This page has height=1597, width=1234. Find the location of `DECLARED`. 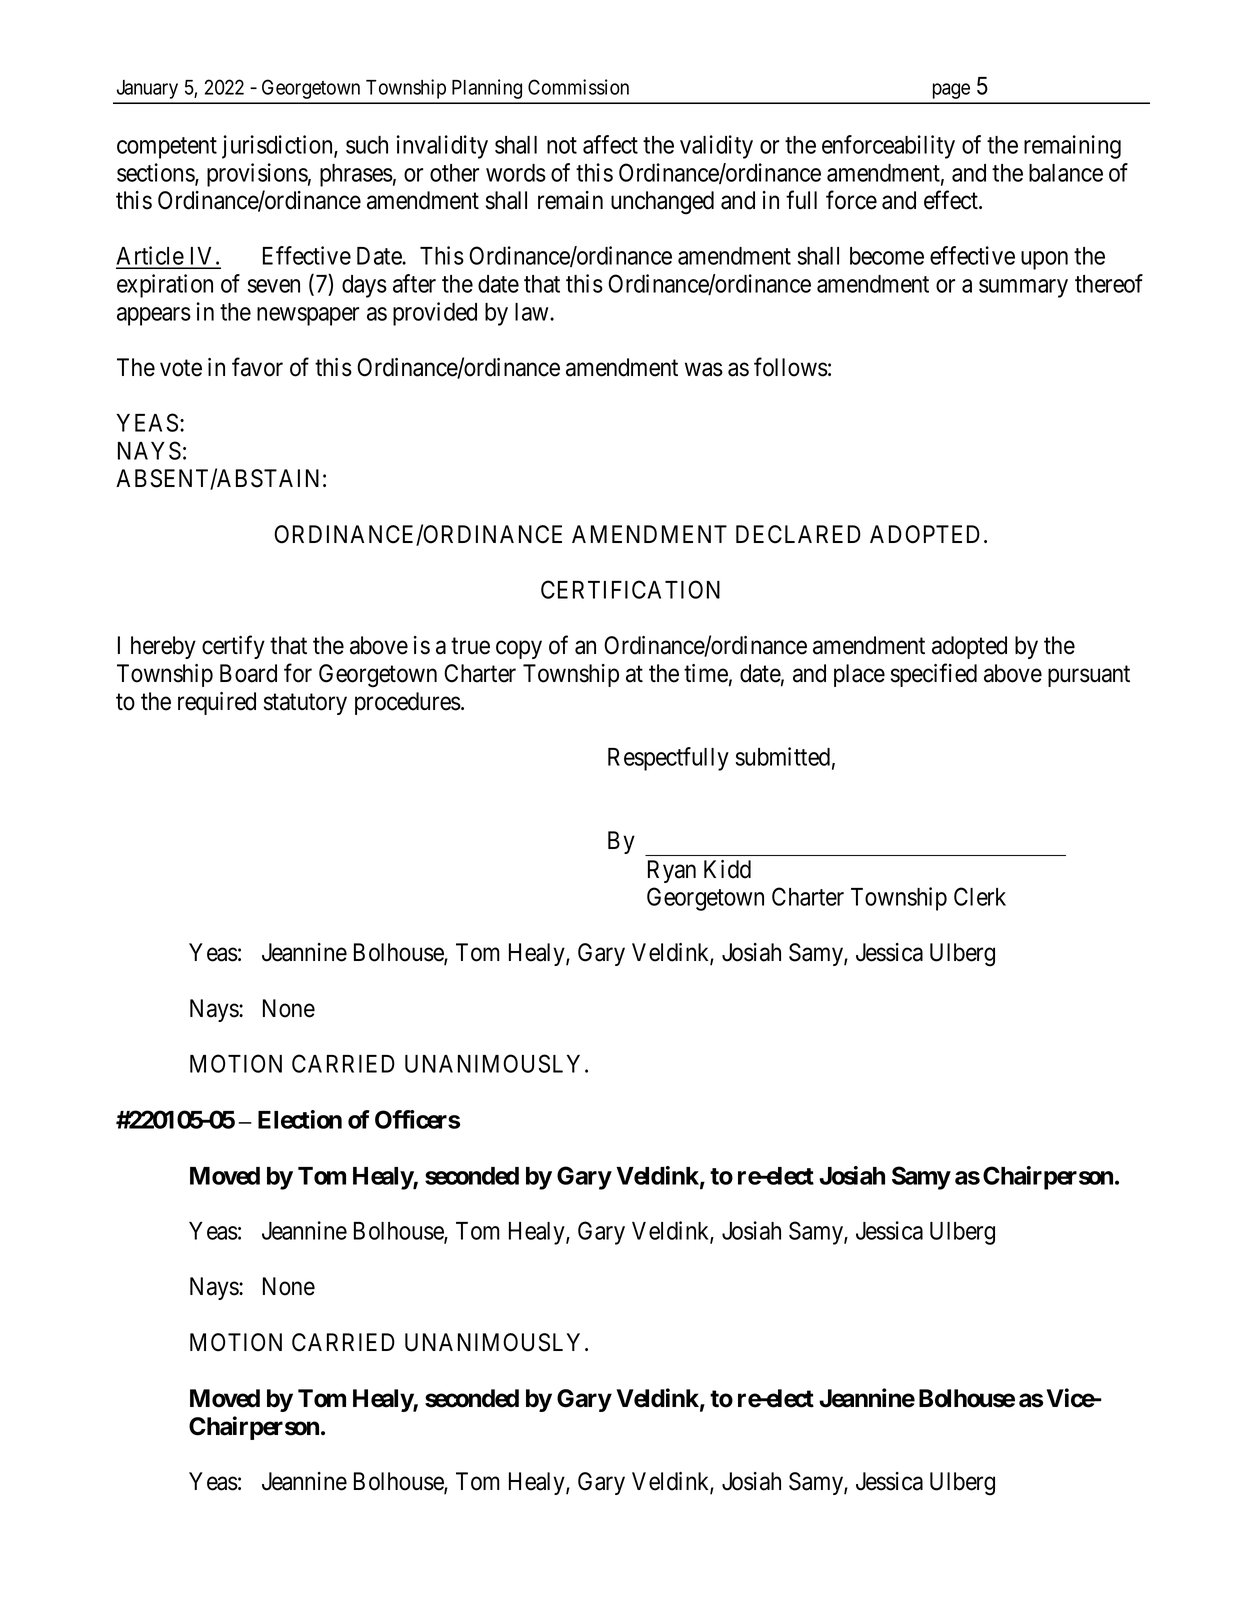

DECLARED is located at coordinates (798, 534).
